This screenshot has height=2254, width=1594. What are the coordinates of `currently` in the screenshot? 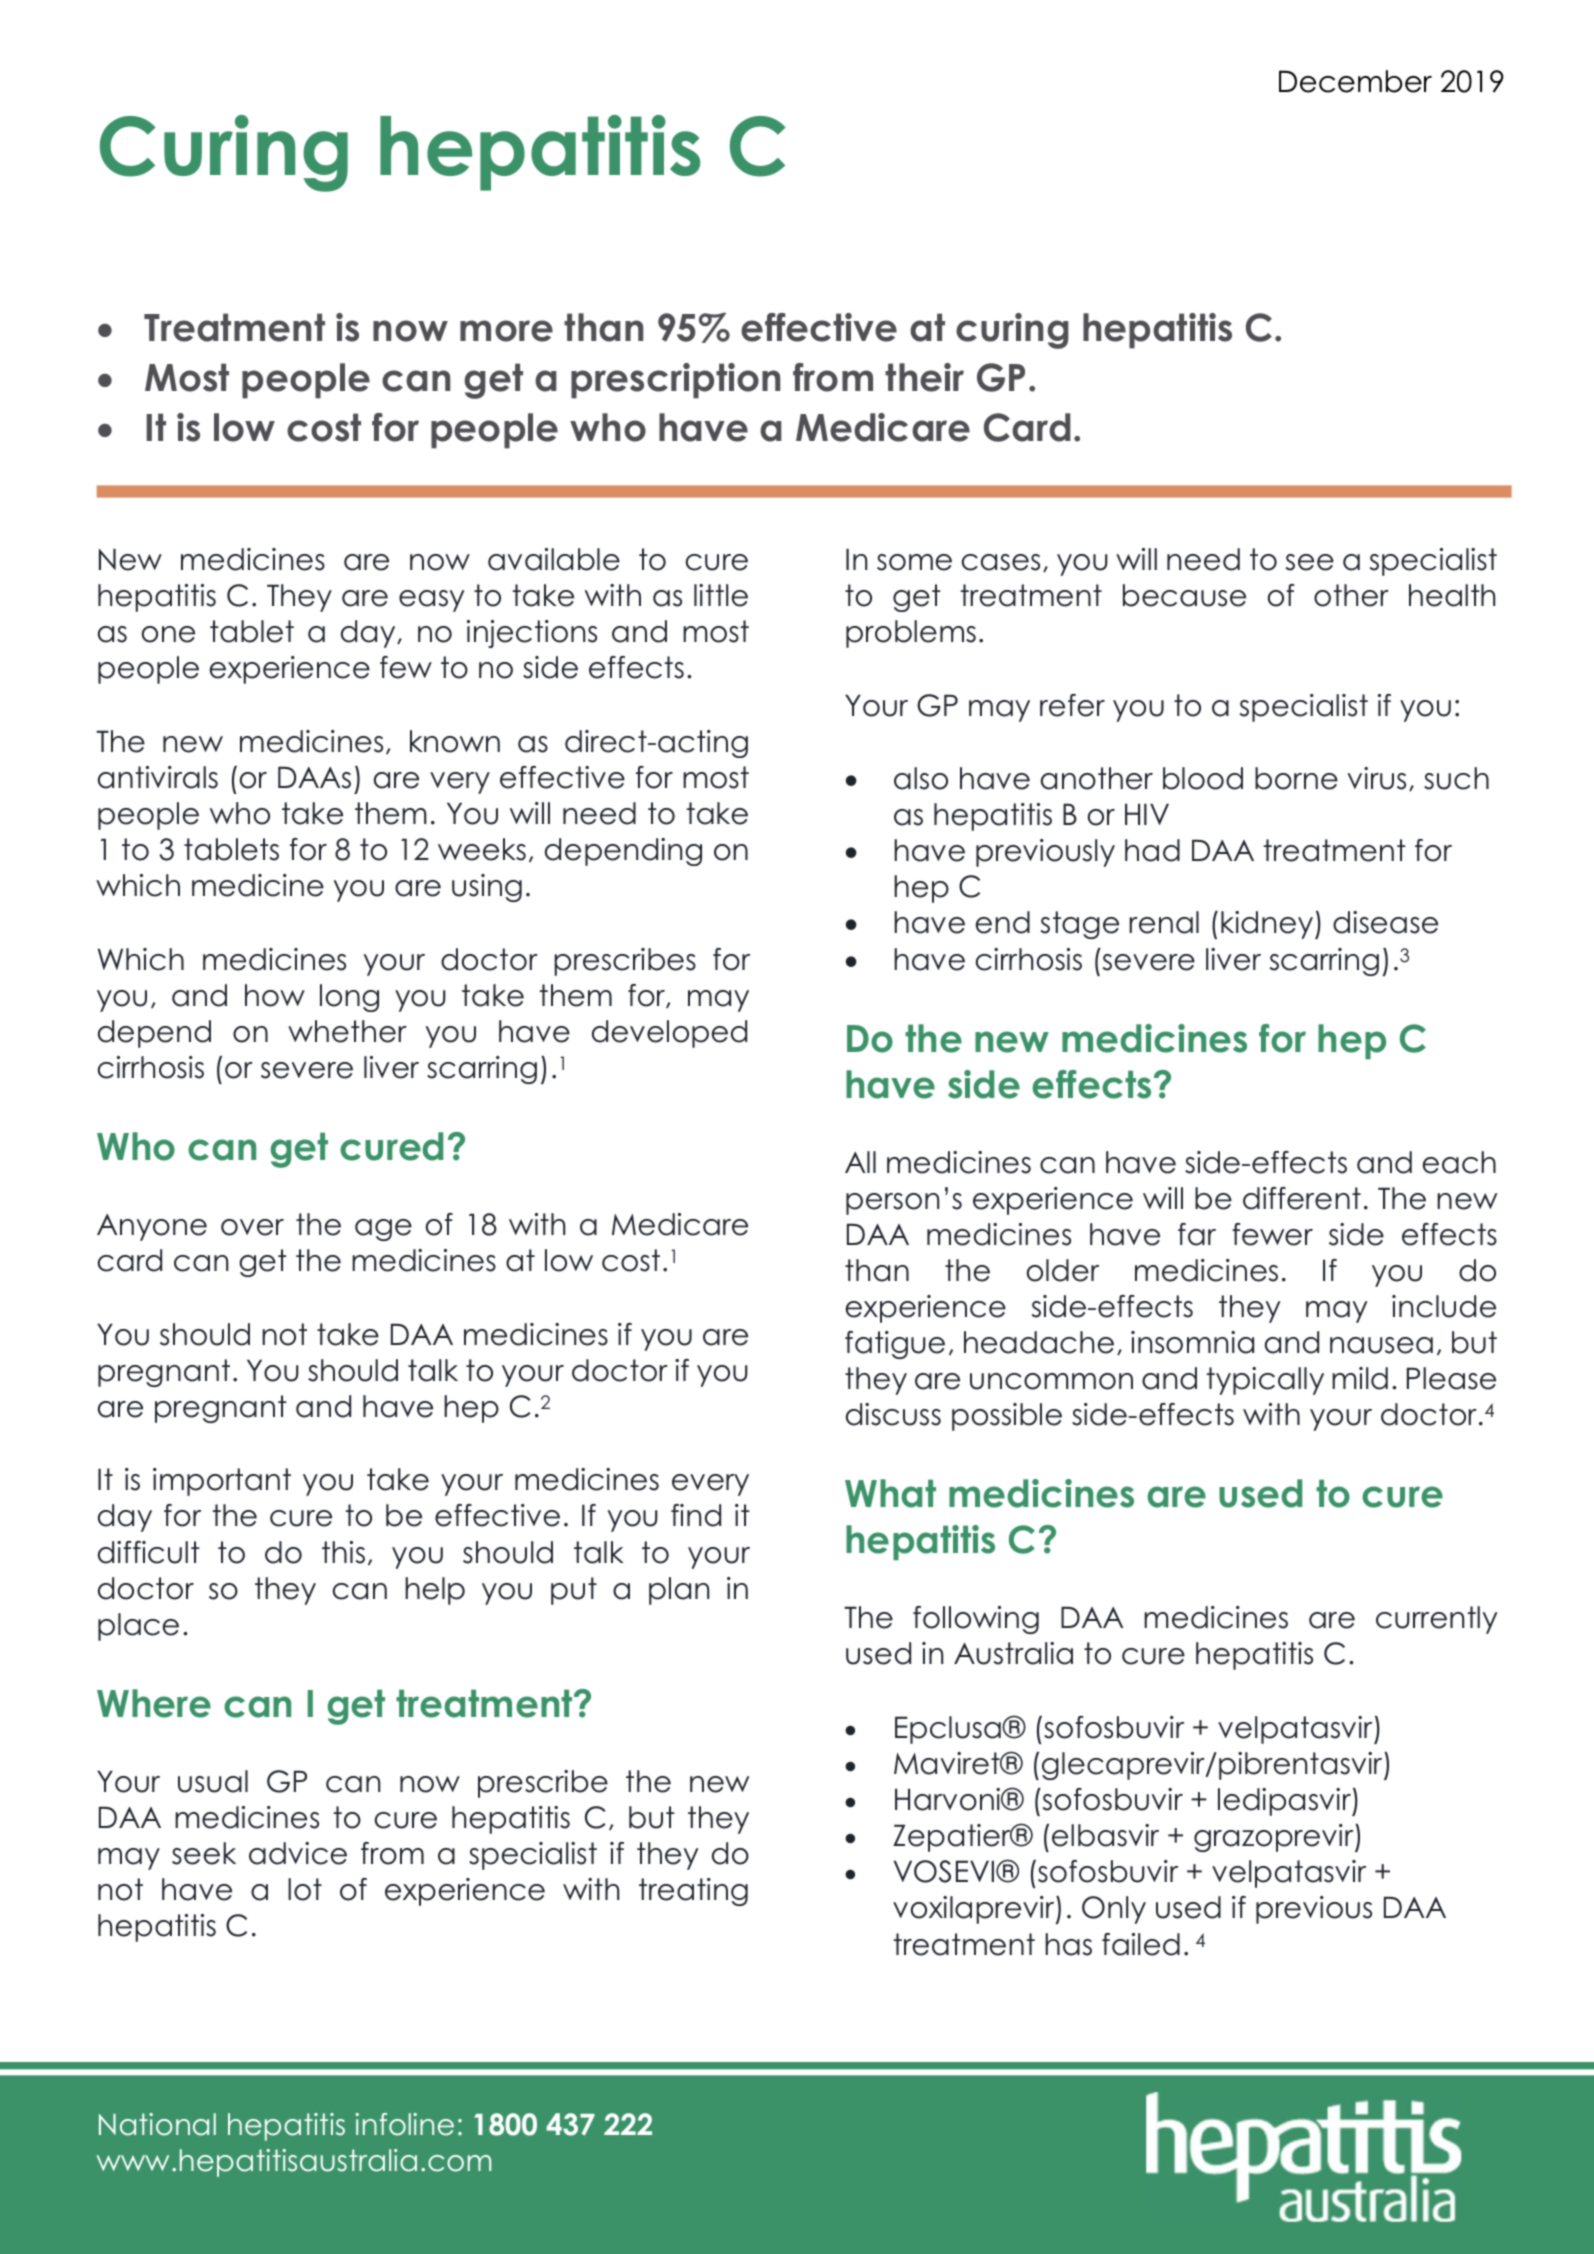 It's located at (1437, 1620).
